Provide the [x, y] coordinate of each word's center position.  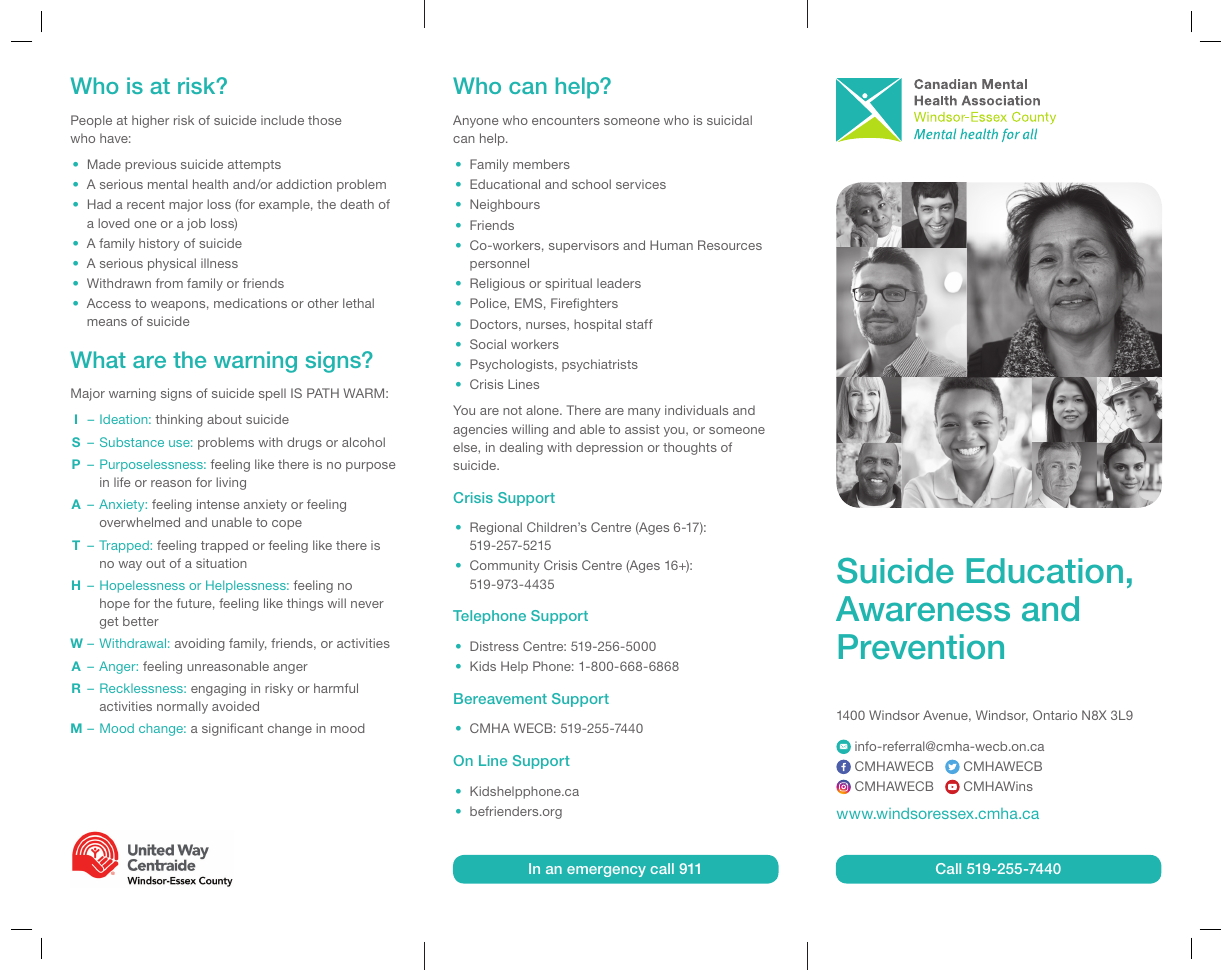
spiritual [568, 284]
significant [232, 729]
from [169, 283]
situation [221, 563]
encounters [566, 120]
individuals [696, 410]
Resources [730, 245]
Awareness [923, 609]
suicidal [729, 120]
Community [505, 566]
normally [182, 707]
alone [543, 410]
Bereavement [500, 698]
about [224, 419]
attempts [254, 166]
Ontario [1055, 715]
